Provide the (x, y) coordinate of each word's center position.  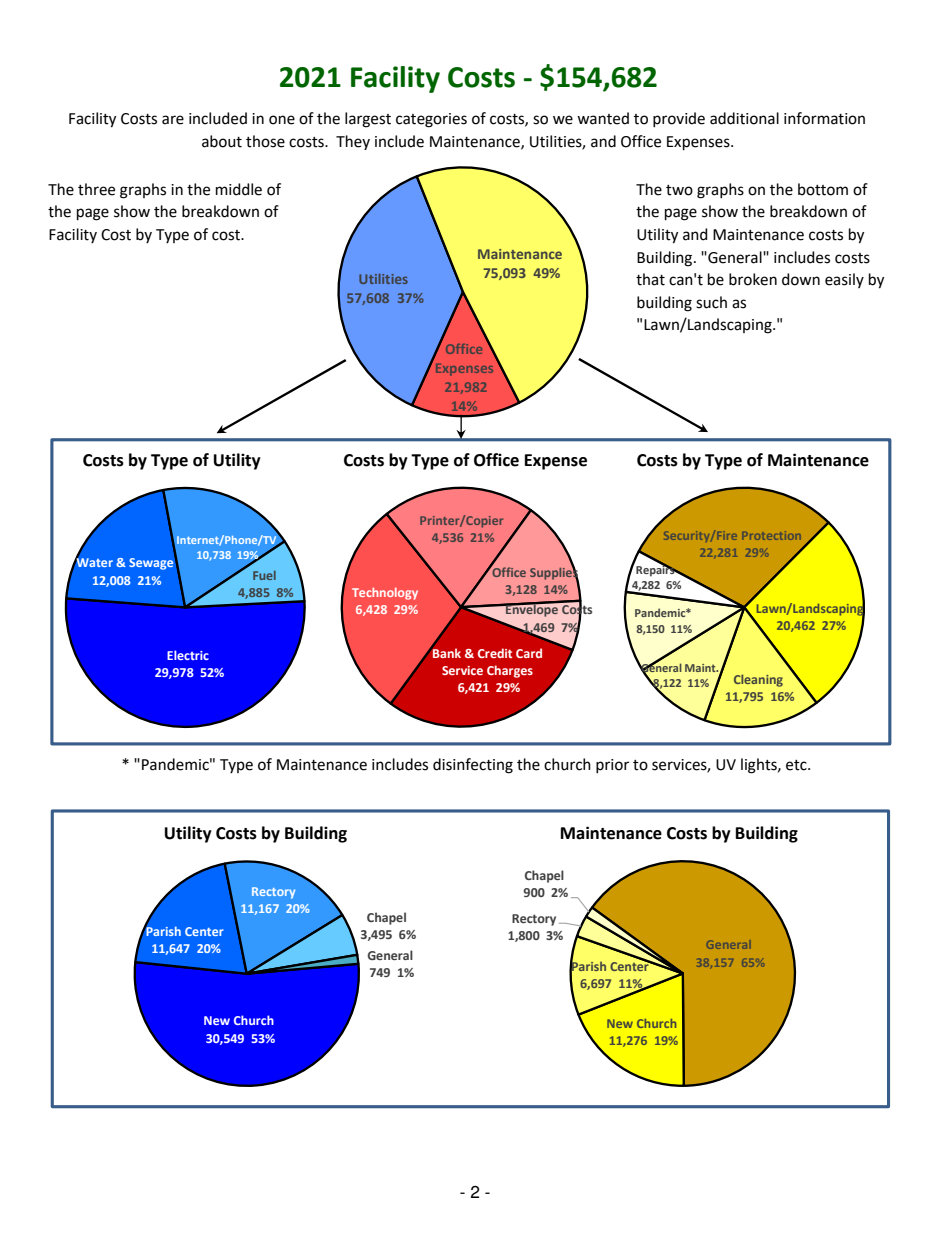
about (222, 141)
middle (239, 189)
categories (431, 120)
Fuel (264, 575)
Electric (188, 655)
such (711, 302)
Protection (771, 535)
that (650, 279)
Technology (385, 594)
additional (744, 118)
